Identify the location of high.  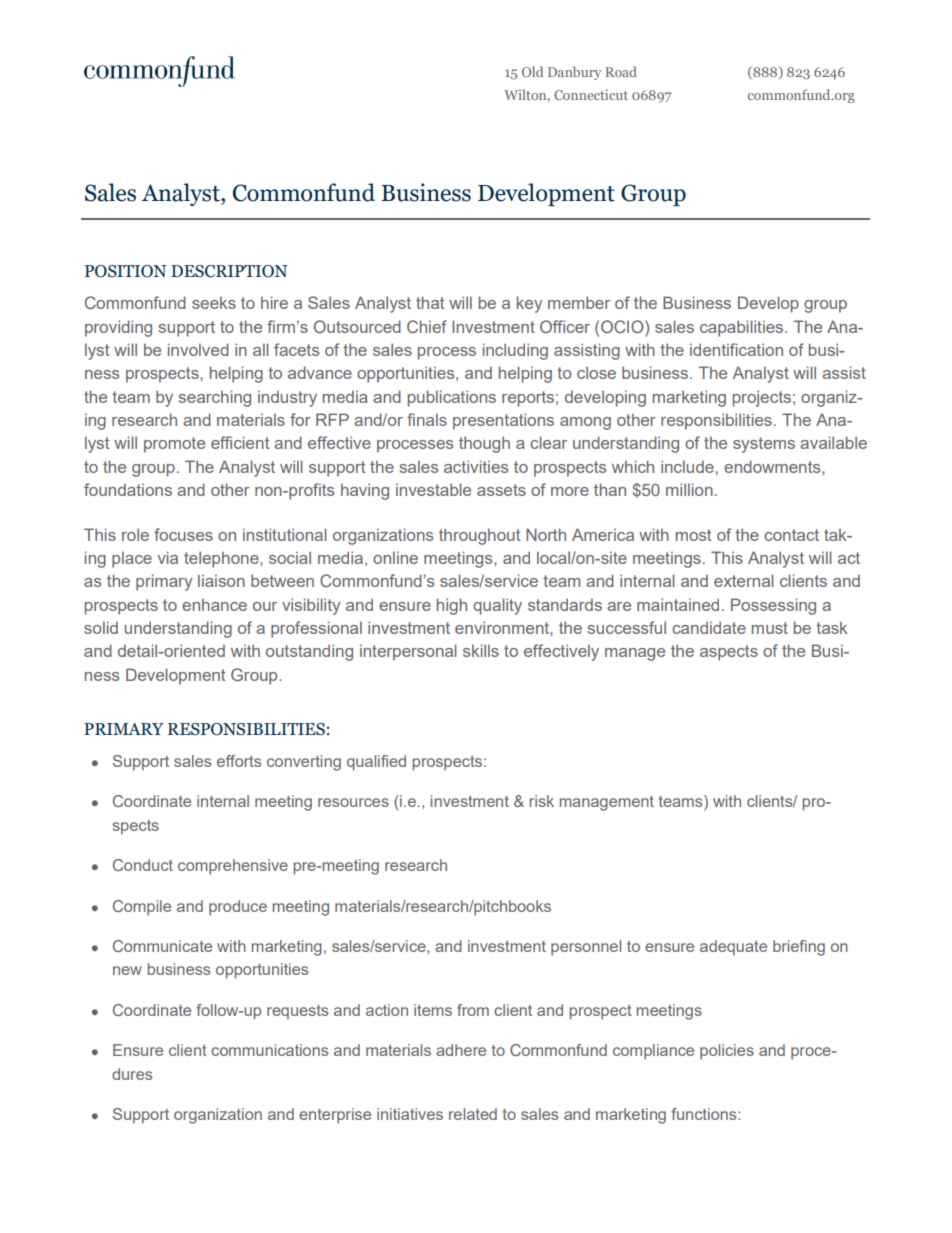
(452, 606).
